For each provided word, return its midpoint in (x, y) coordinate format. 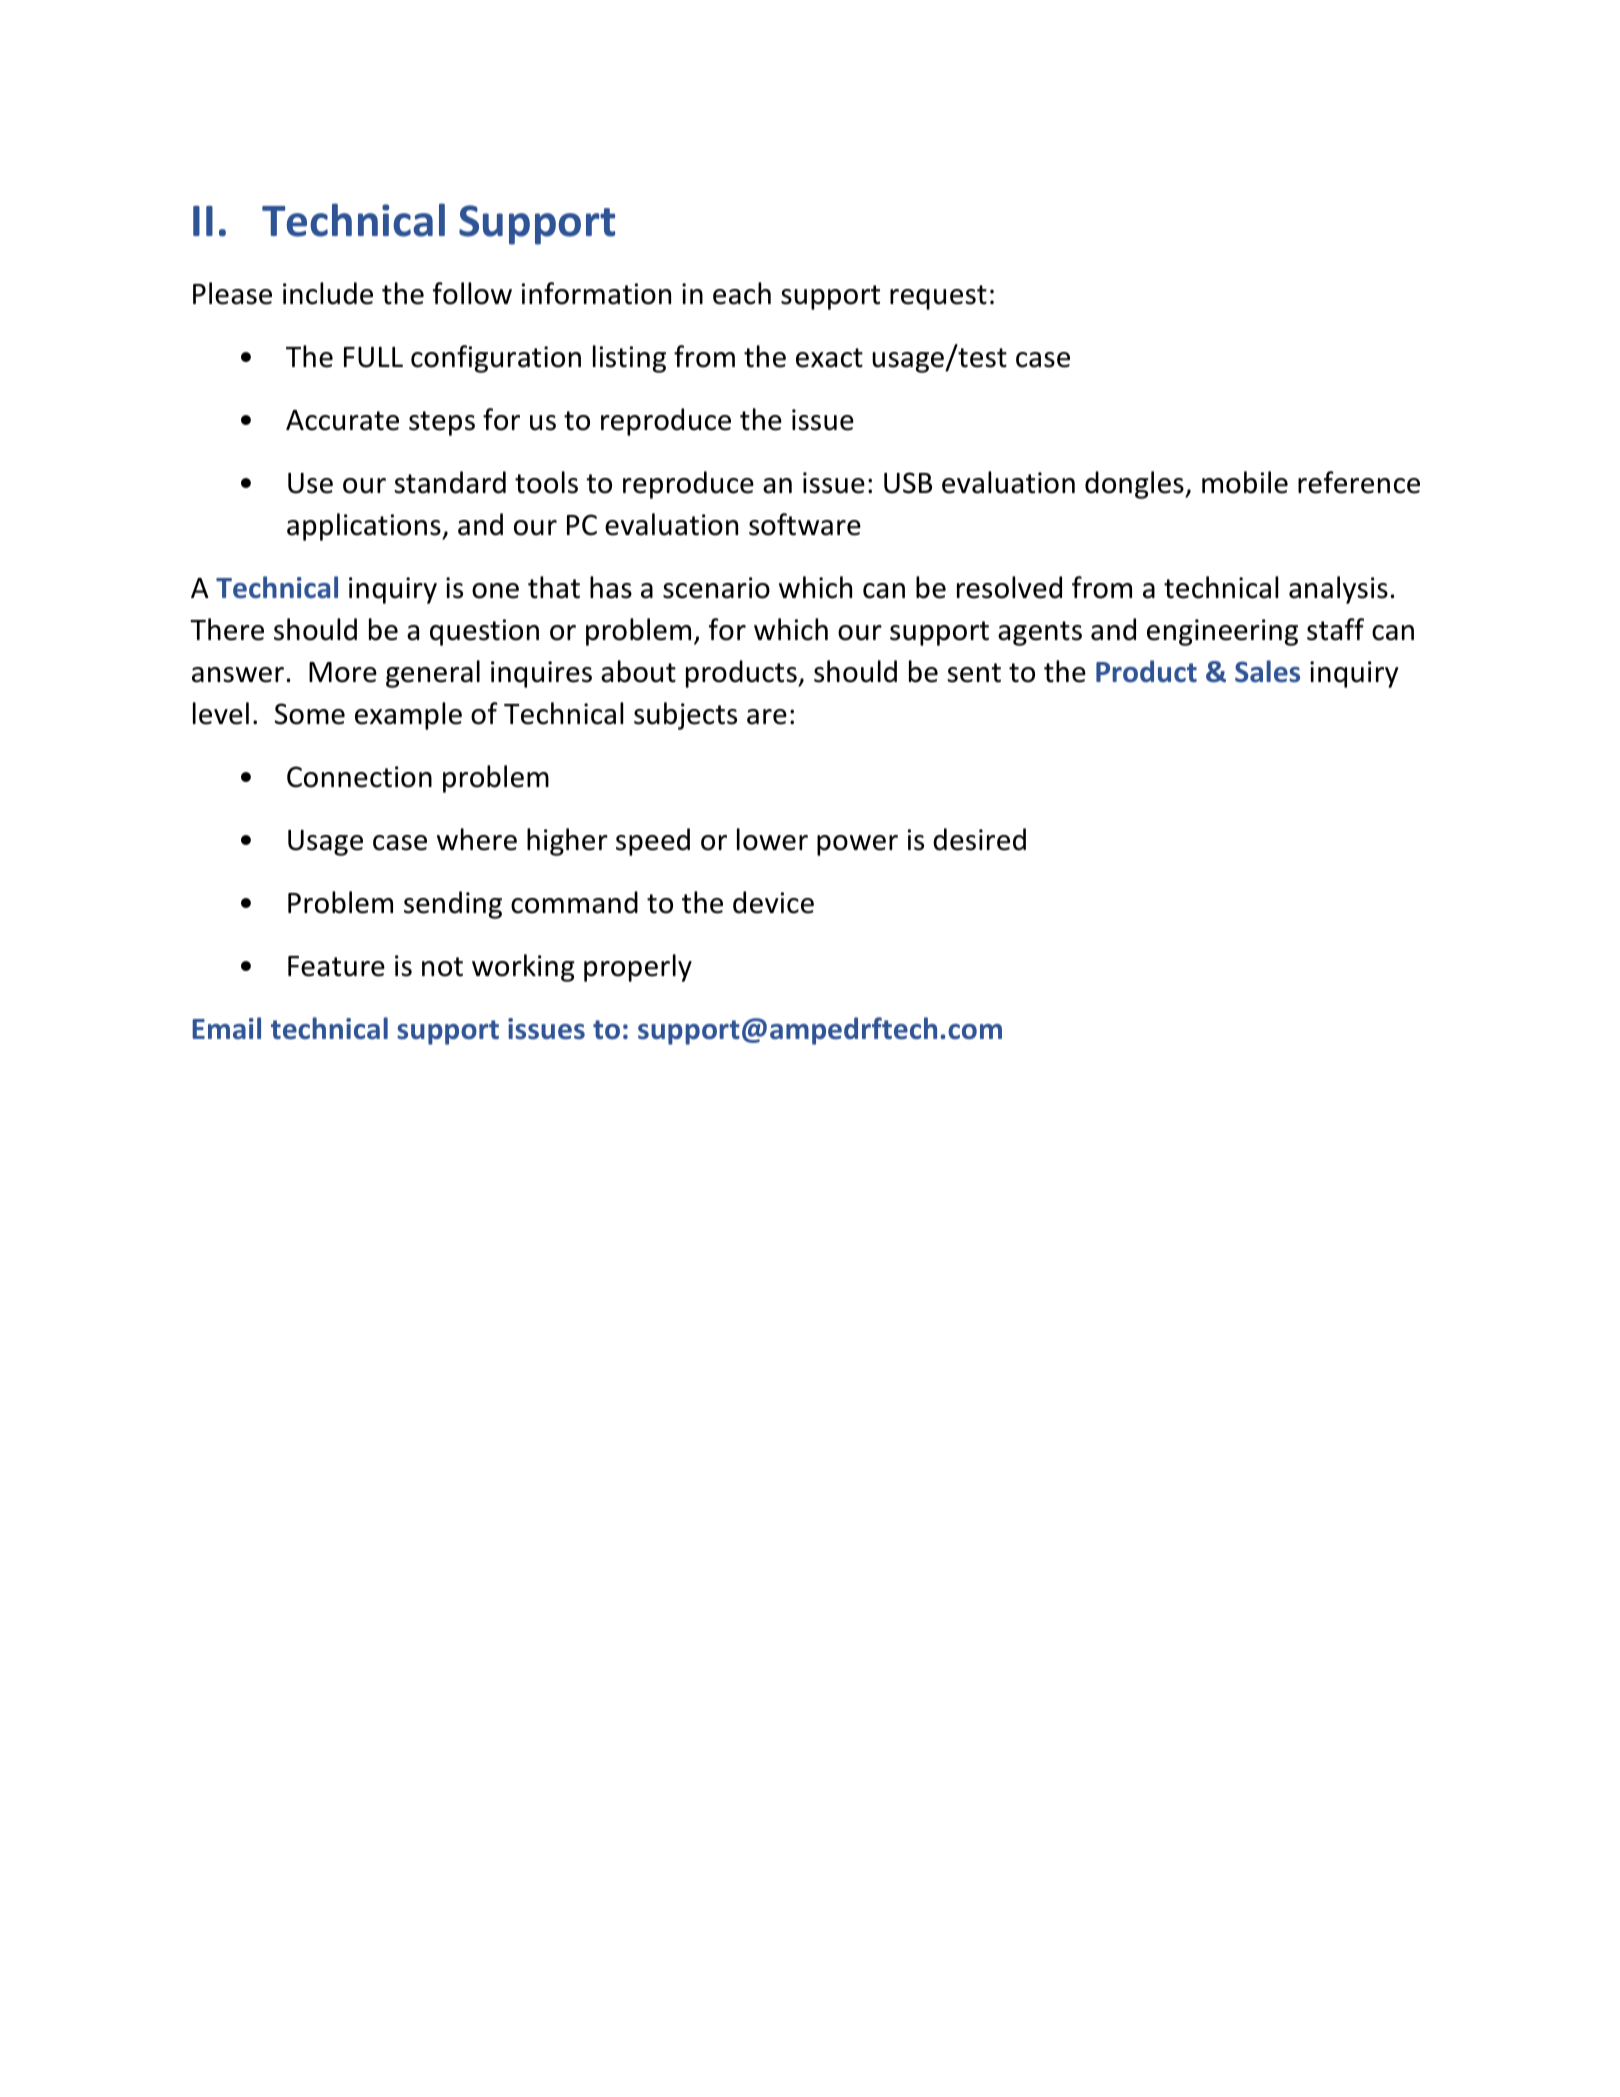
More (343, 672)
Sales (1267, 671)
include (328, 293)
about (638, 671)
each (742, 293)
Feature (336, 966)
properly (638, 968)
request (938, 297)
